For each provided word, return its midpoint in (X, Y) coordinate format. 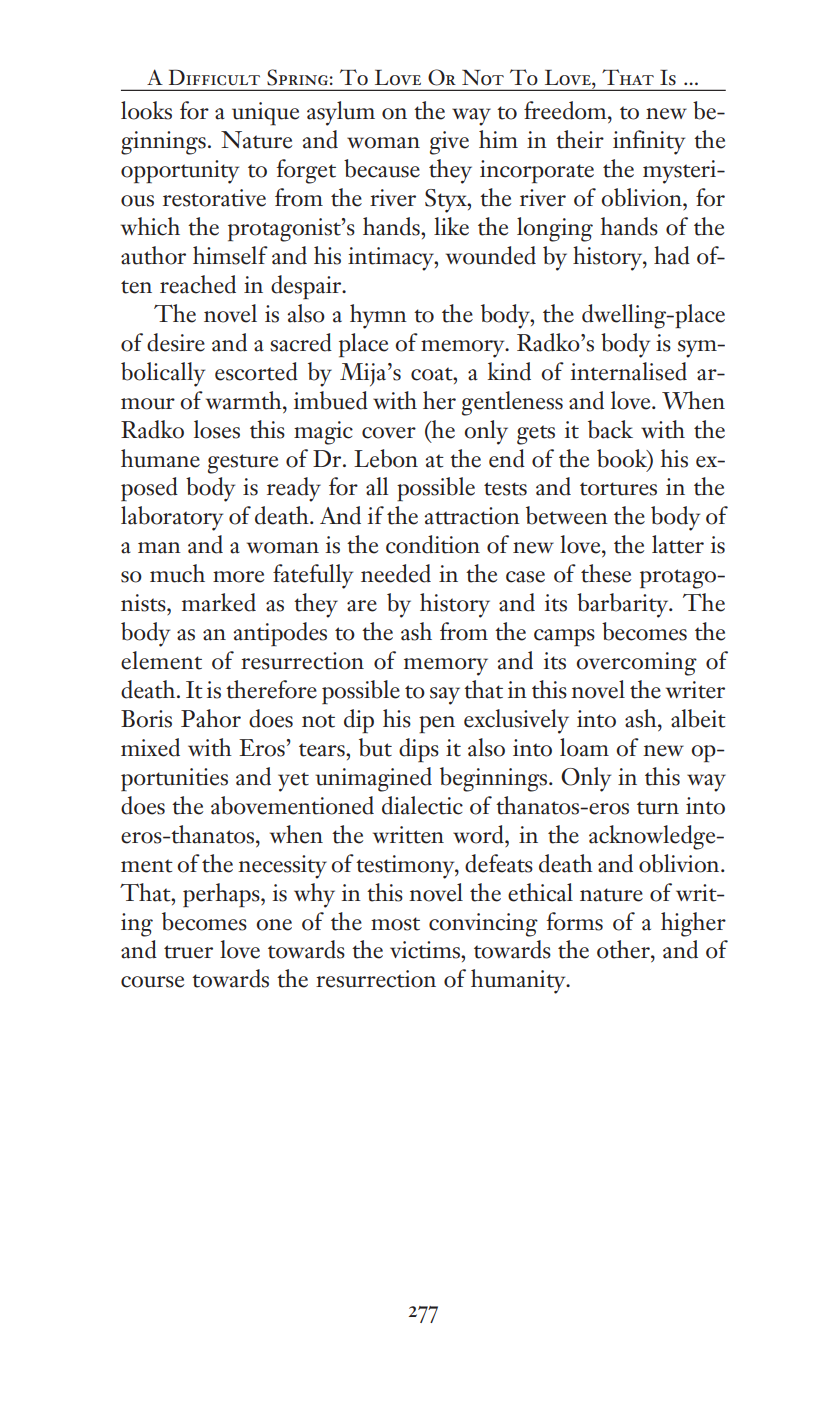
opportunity (180, 172)
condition (433, 544)
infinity (649, 142)
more (238, 577)
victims (426, 950)
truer (188, 952)
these (606, 573)
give (449, 143)
